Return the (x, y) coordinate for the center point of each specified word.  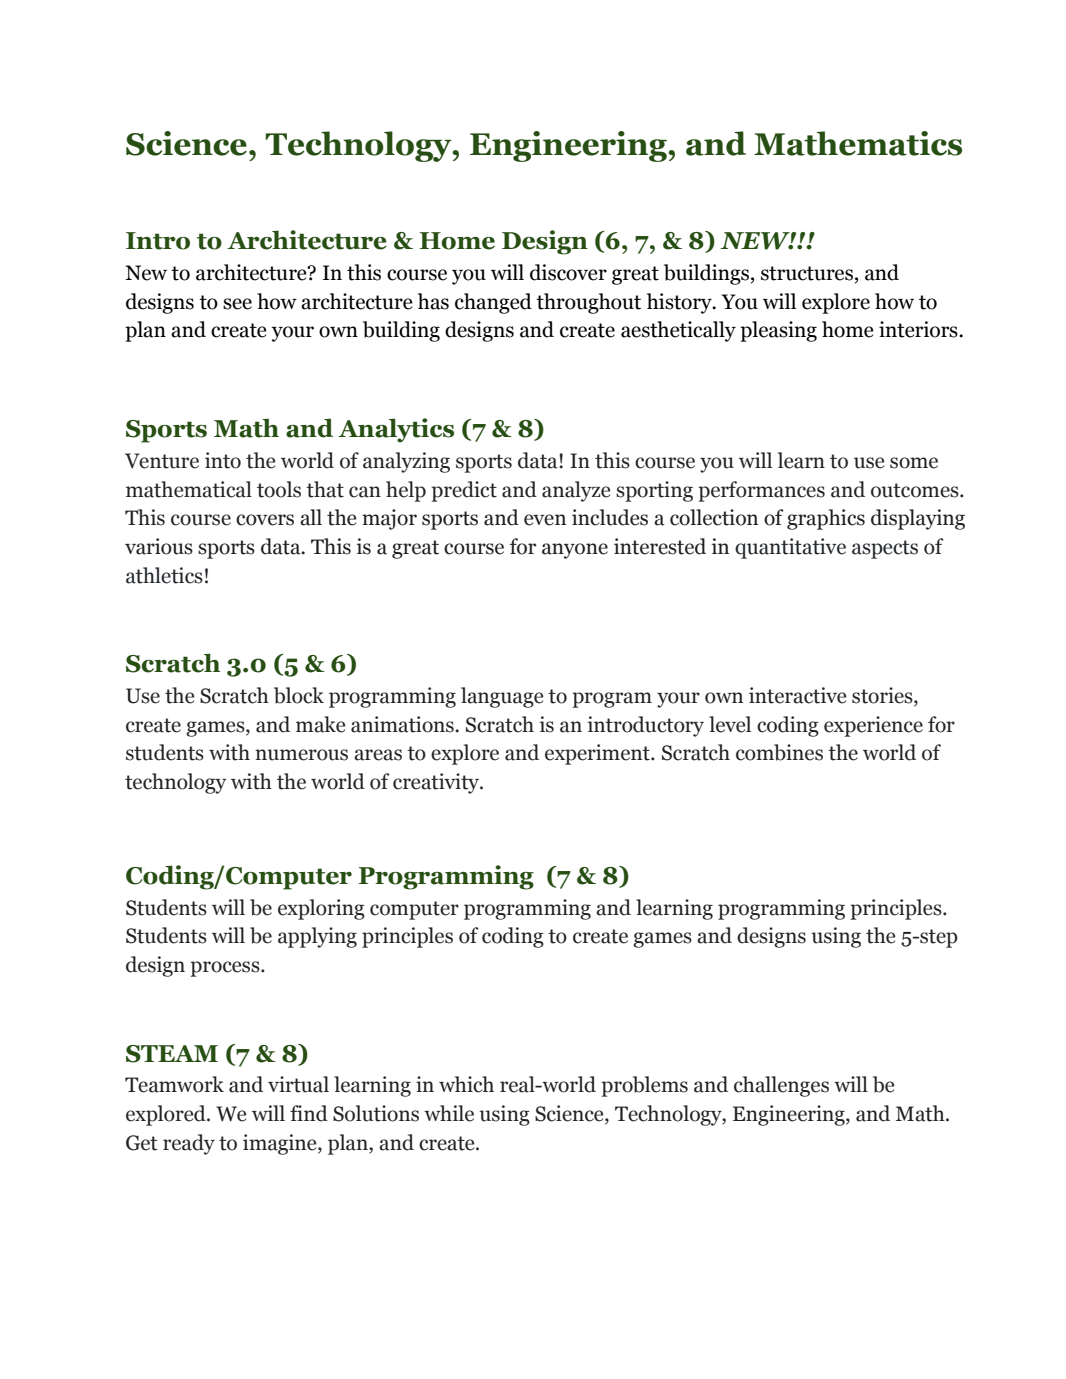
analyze (576, 491)
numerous (301, 755)
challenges (781, 1086)
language (502, 697)
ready (189, 1144)
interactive (797, 695)
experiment (598, 754)
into (223, 460)
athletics (164, 575)
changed (493, 303)
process (226, 969)
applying (317, 937)
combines (779, 752)
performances (761, 491)
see (237, 304)
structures (807, 273)
